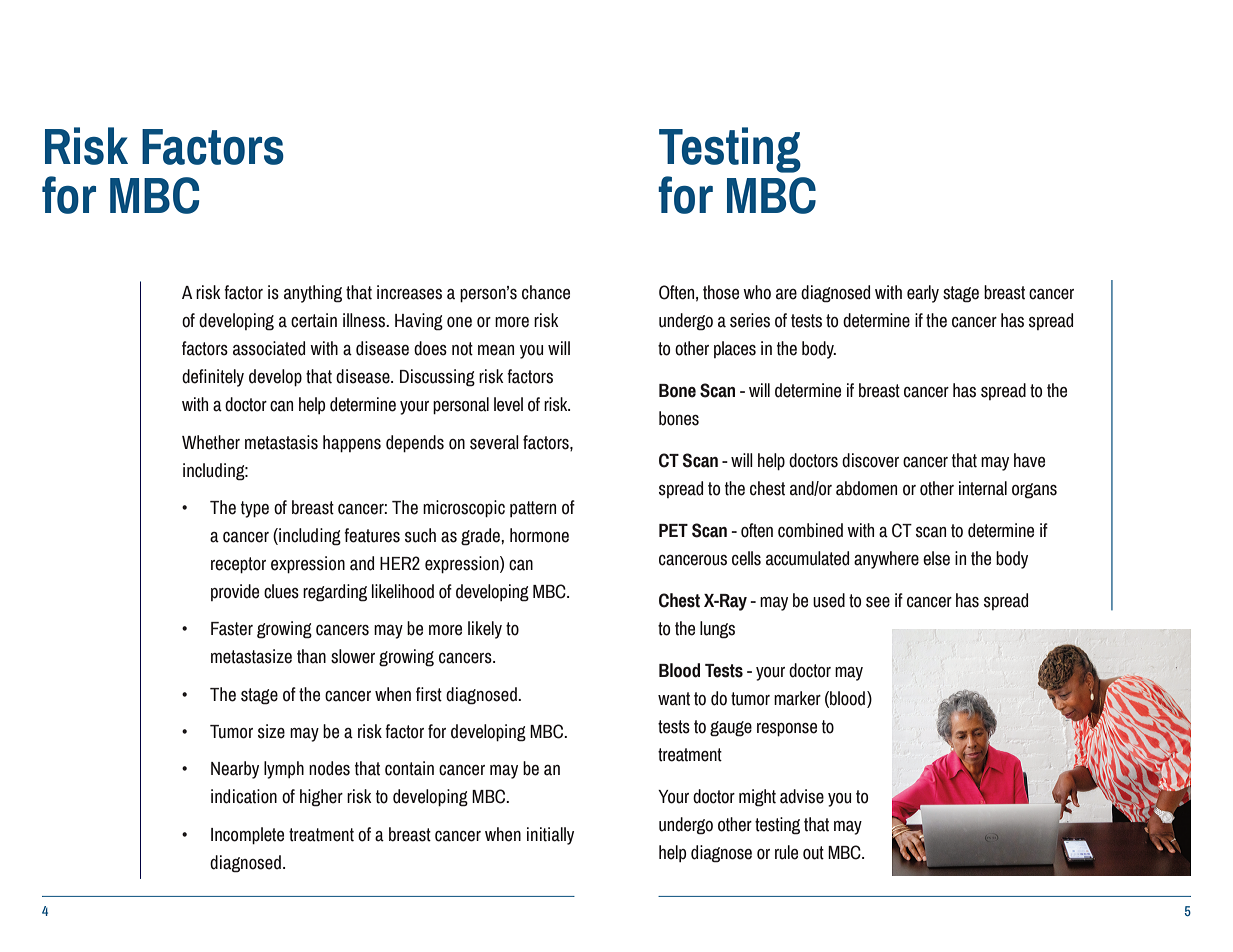 The height and width of the screenshot is (952, 1233). Describe the element at coordinates (546, 292) in the screenshot. I see `chance` at that location.
